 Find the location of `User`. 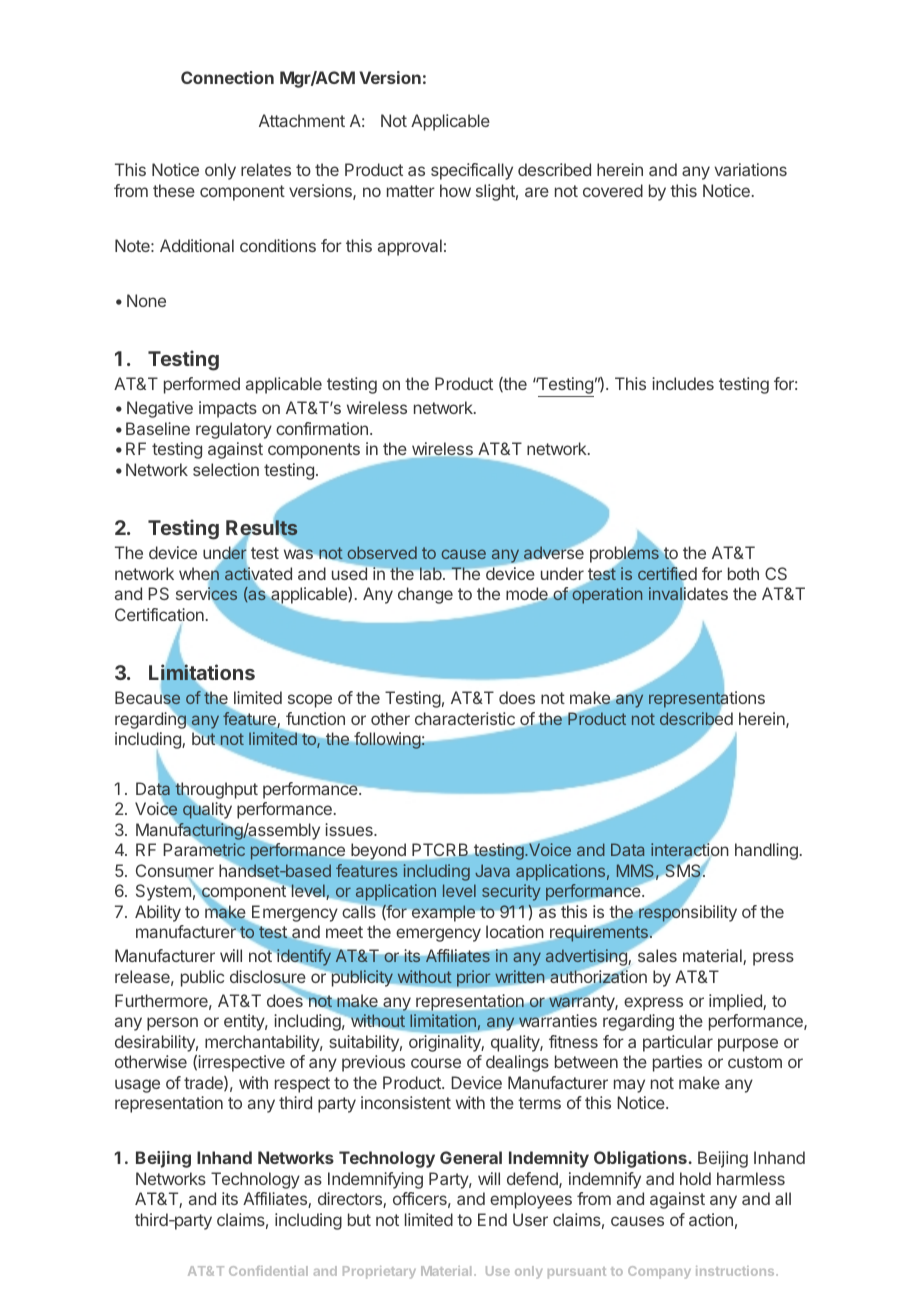

User is located at coordinates (530, 1219).
